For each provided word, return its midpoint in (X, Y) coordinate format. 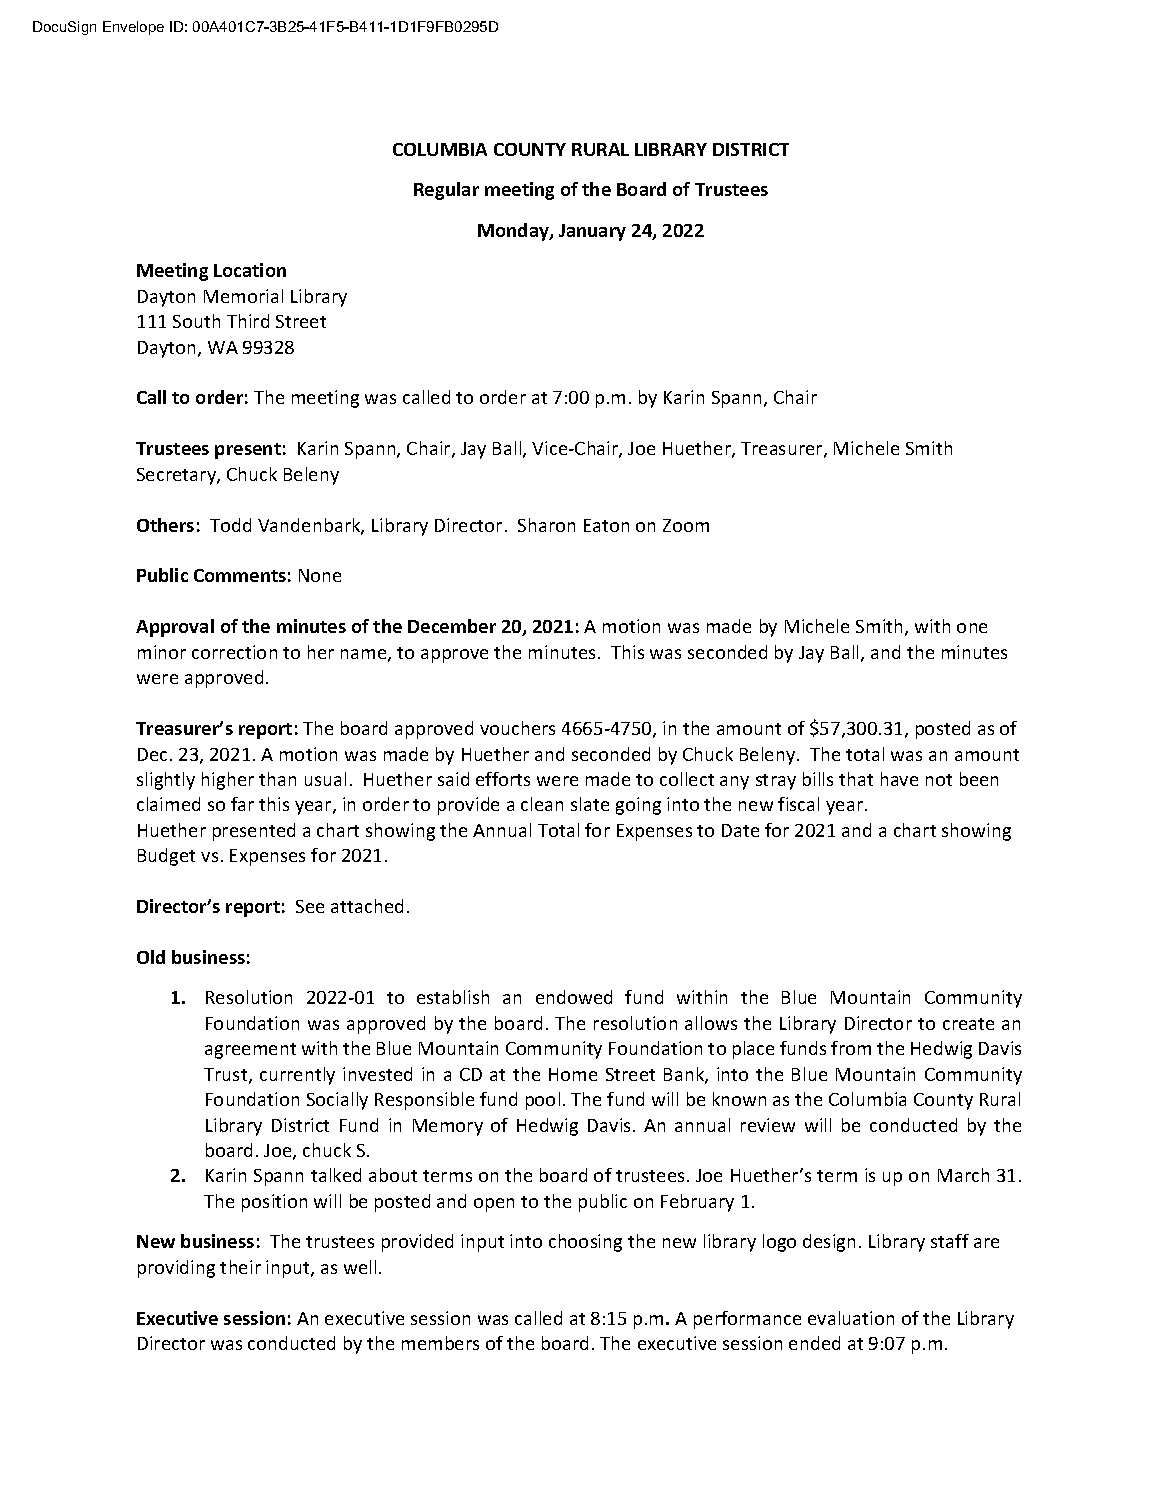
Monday (514, 232)
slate (590, 804)
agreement (250, 1051)
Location (250, 270)
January (592, 232)
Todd (230, 525)
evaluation (851, 1318)
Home (573, 1074)
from (851, 1048)
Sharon (546, 525)
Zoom (686, 525)
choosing (585, 1243)
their (240, 1267)
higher (228, 781)
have (899, 779)
